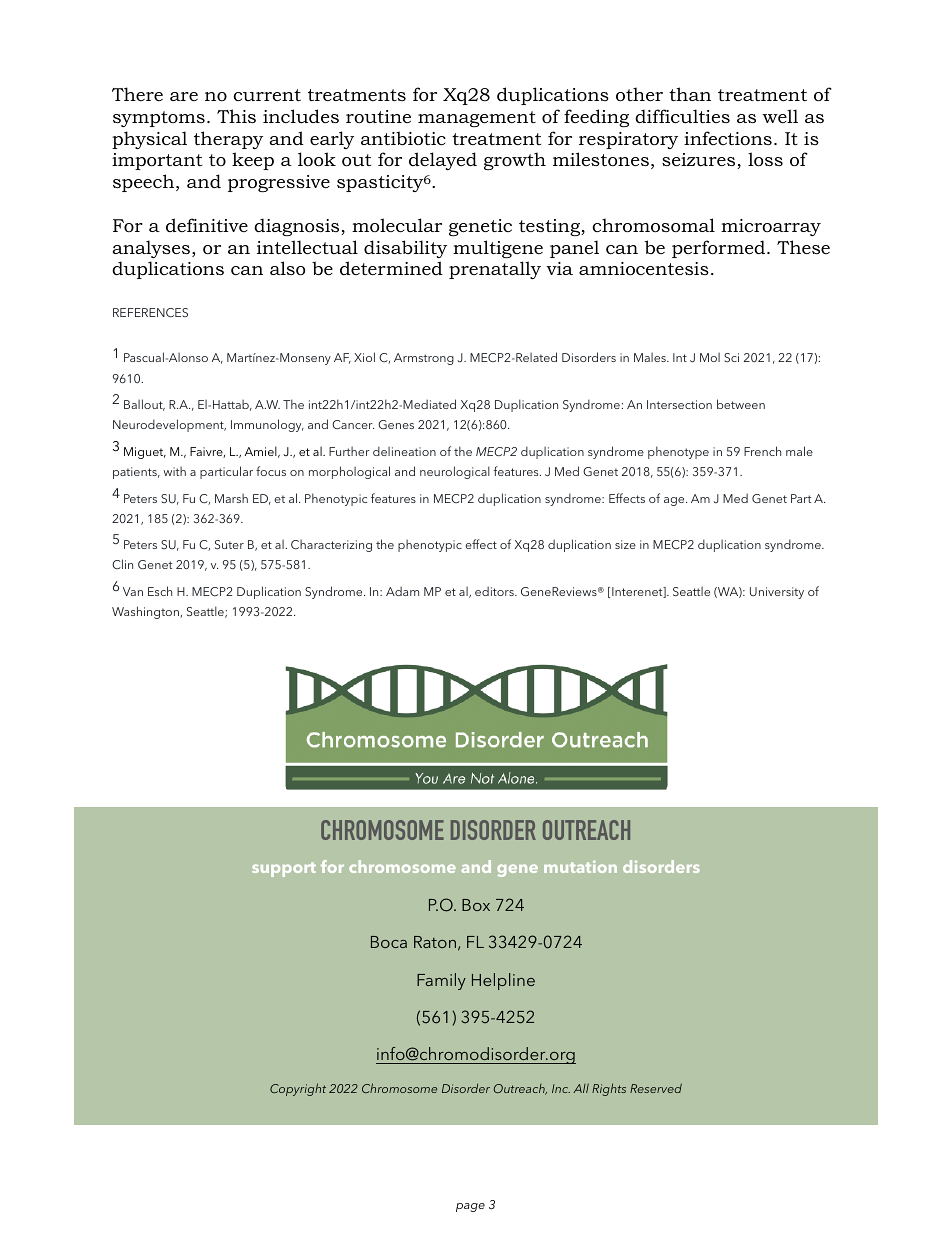 This image has width=952, height=1233. What do you see at coordinates (777, 593) in the image?
I see `University` at bounding box center [777, 593].
